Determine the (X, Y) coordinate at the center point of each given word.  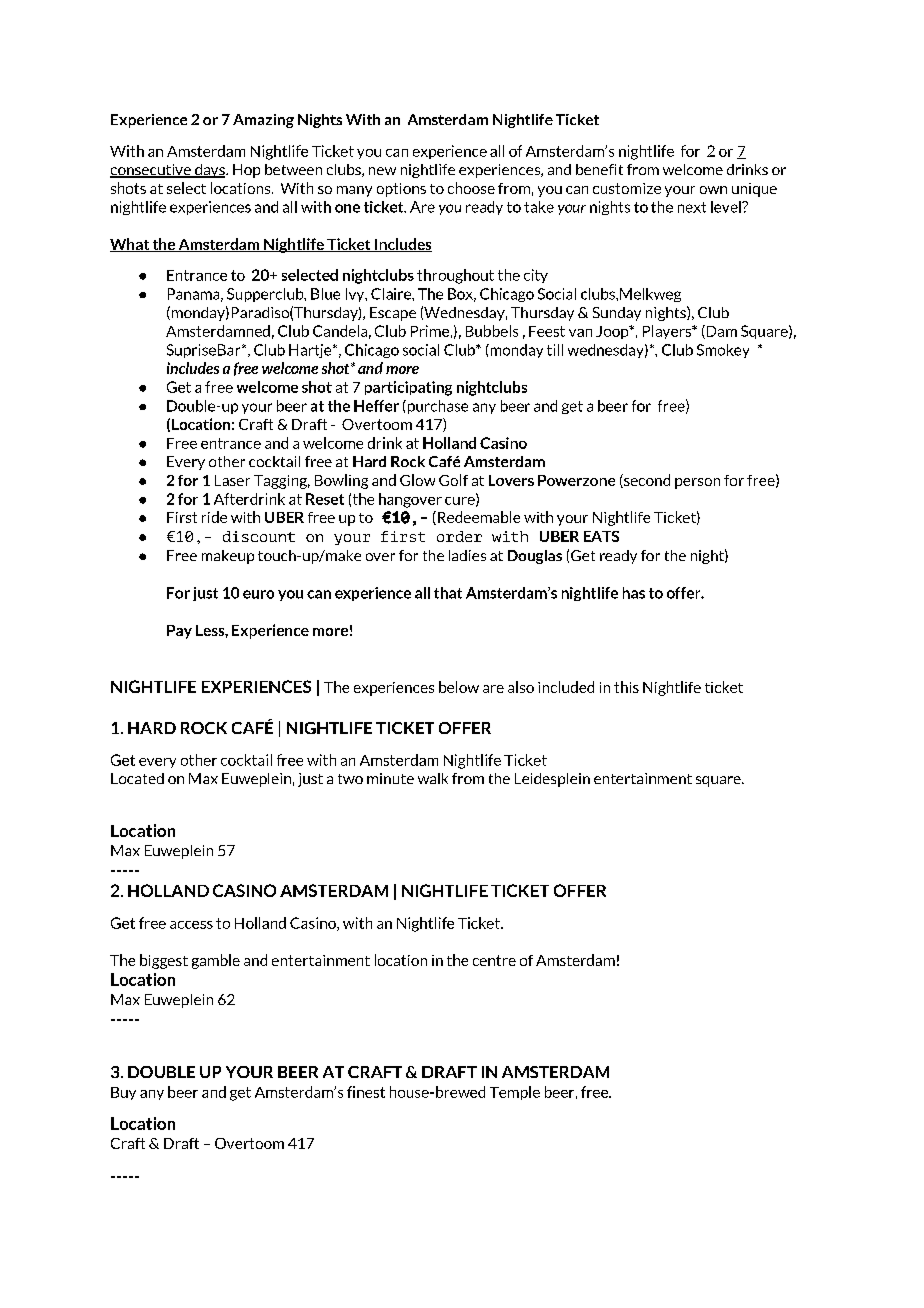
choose (471, 188)
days (210, 171)
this (626, 687)
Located (137, 778)
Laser (232, 480)
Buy (123, 1093)
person (697, 483)
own (713, 190)
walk (433, 778)
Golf (453, 480)
